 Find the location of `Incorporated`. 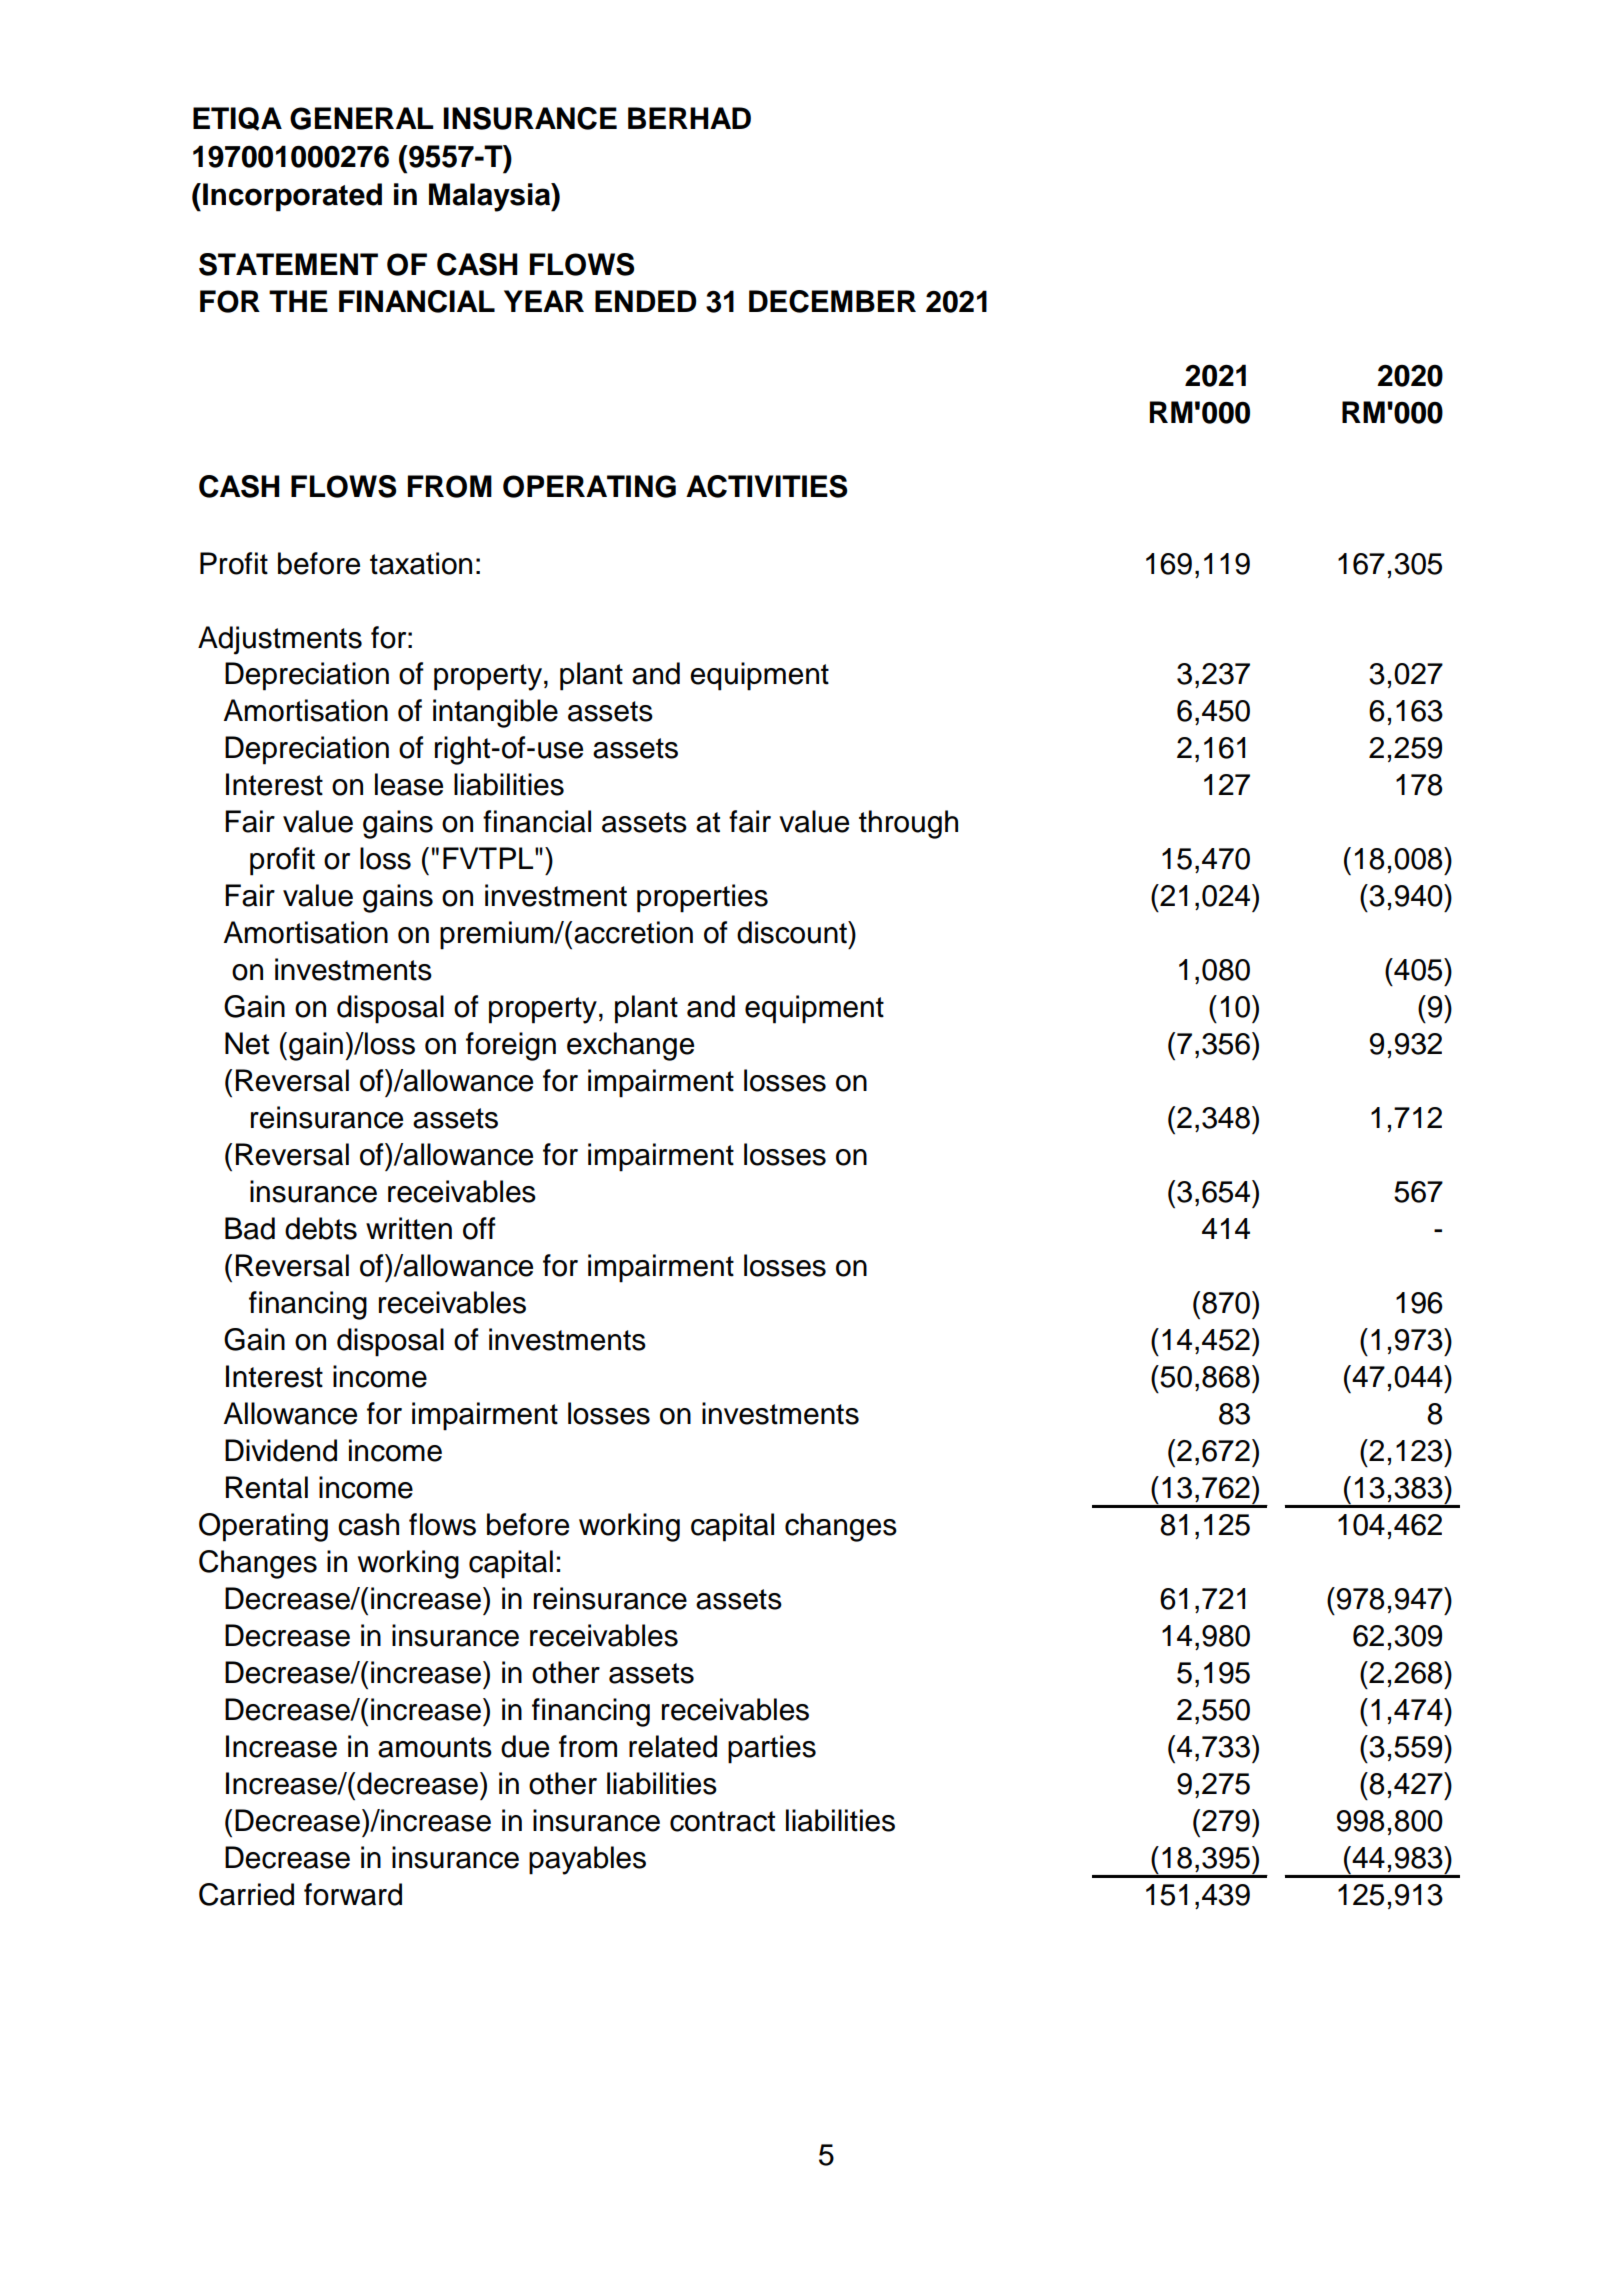

Incorporated is located at coordinates (292, 197).
